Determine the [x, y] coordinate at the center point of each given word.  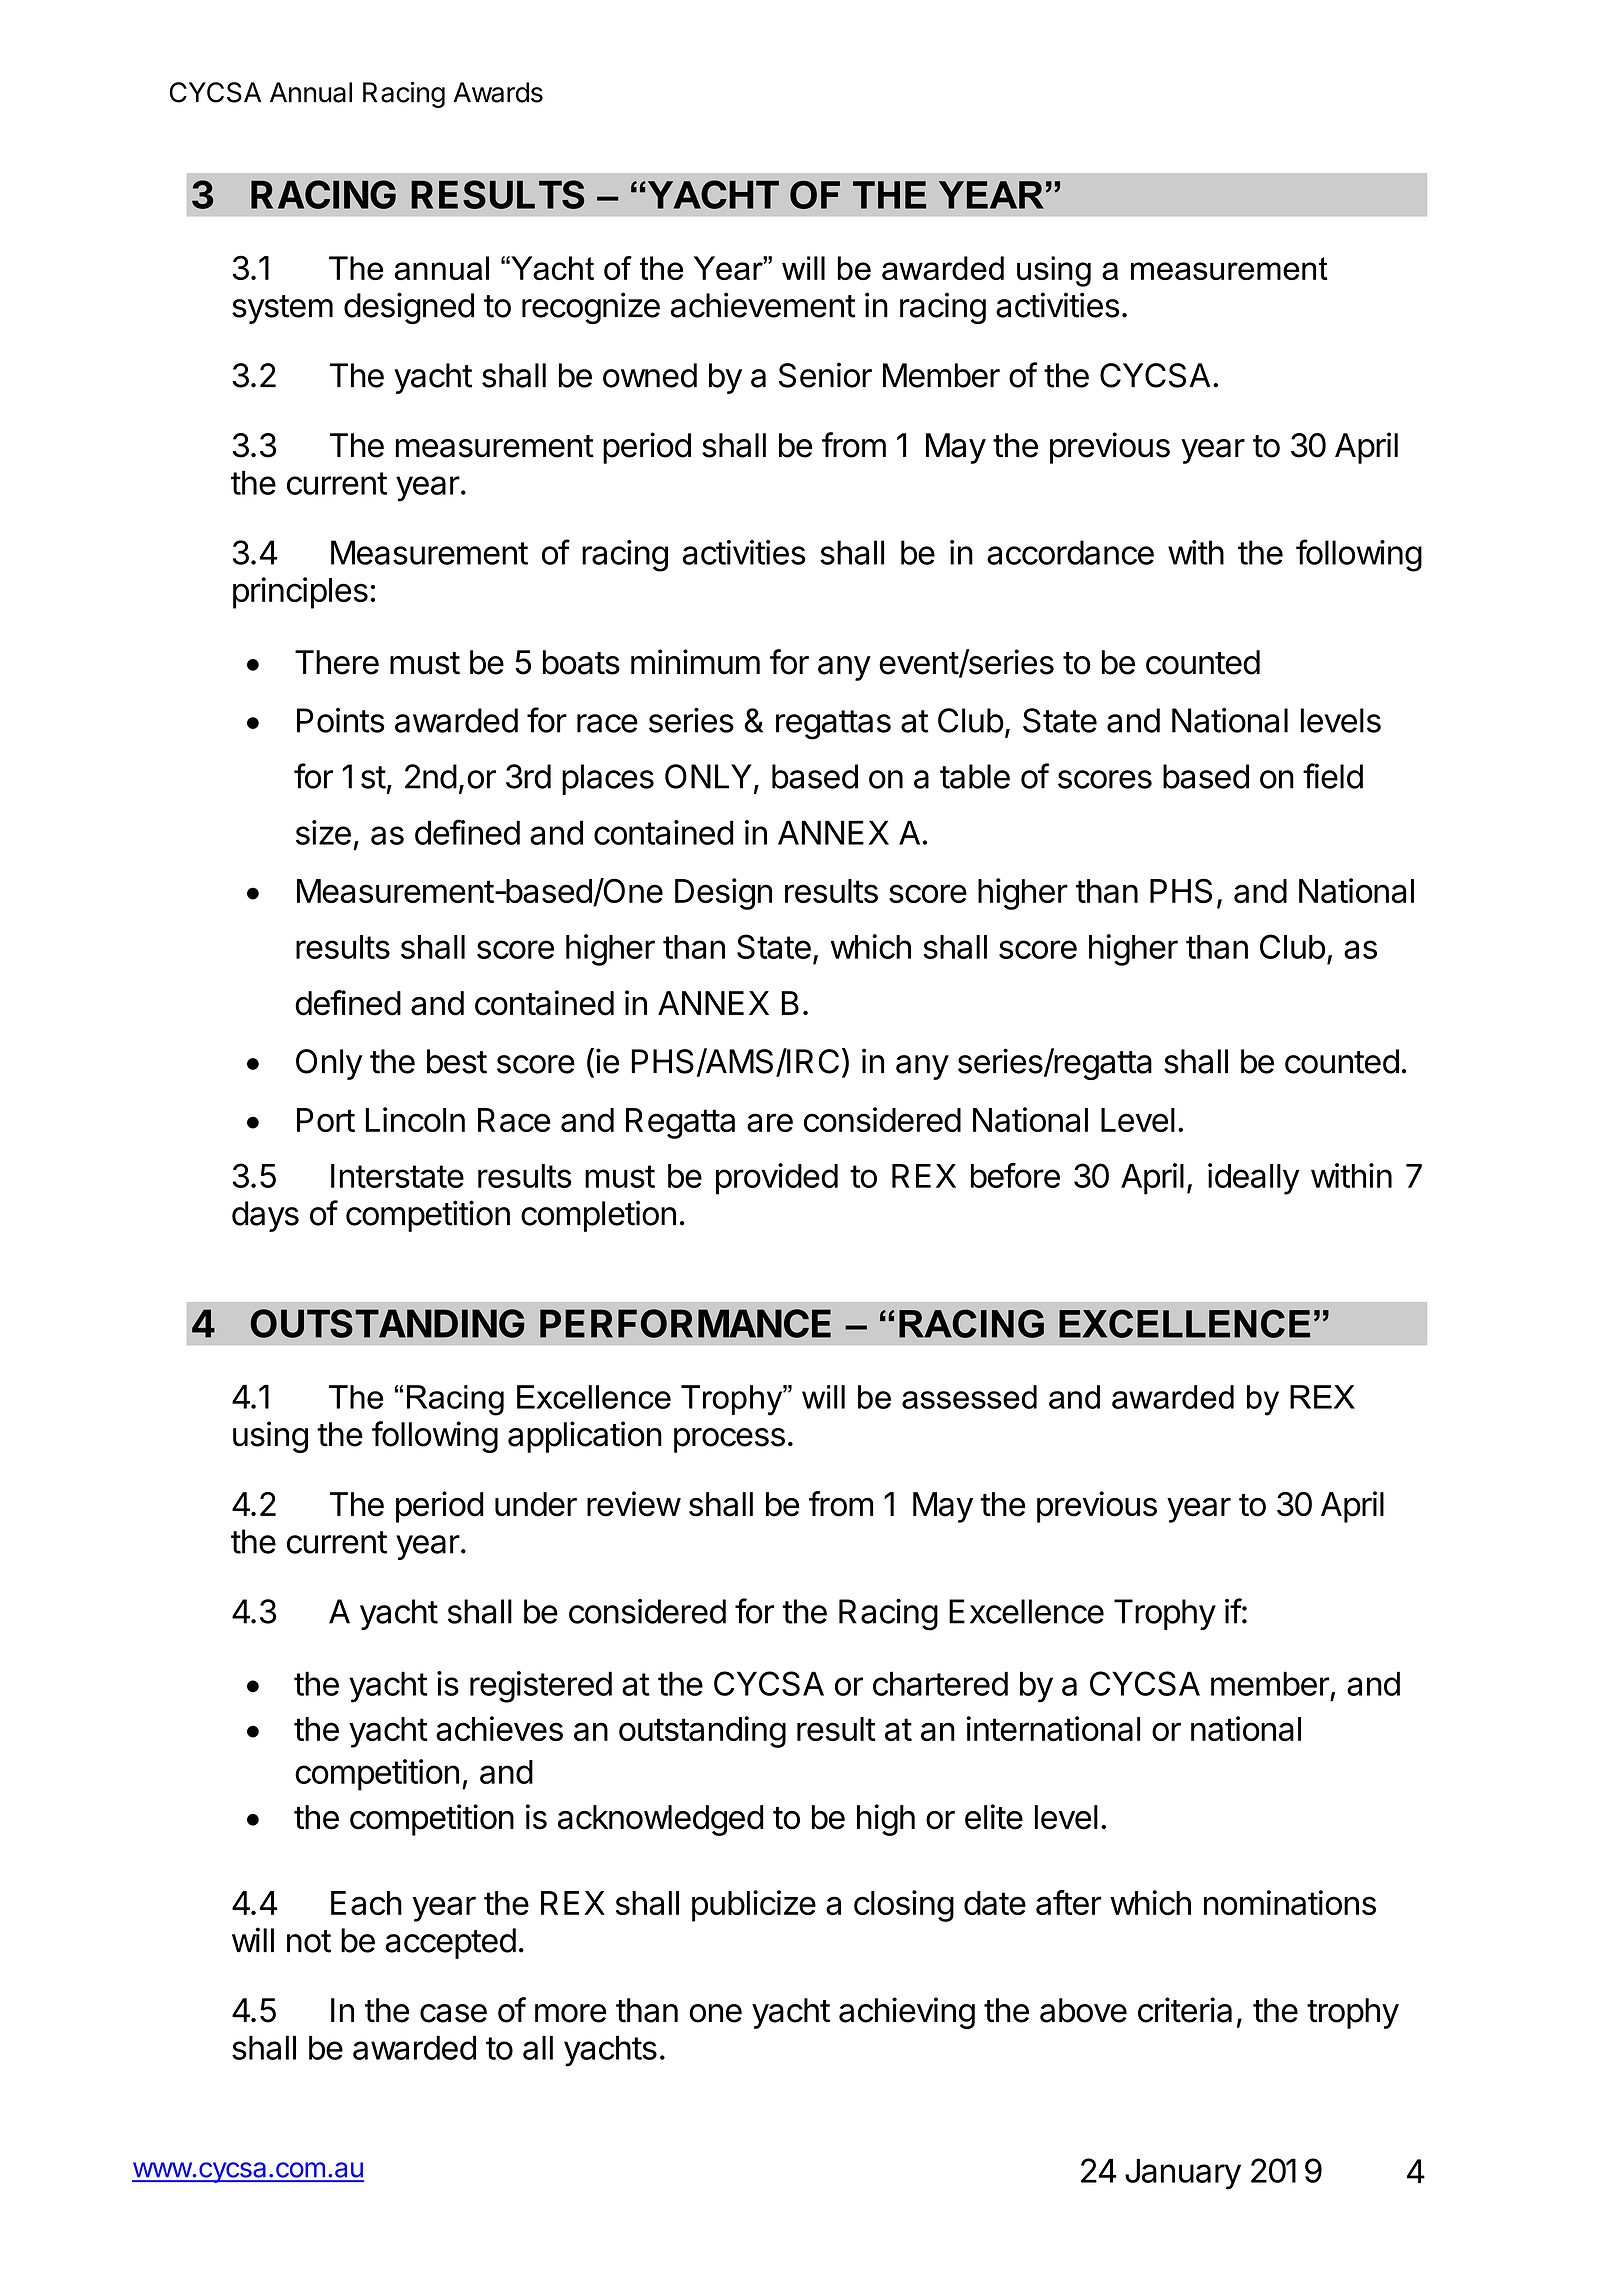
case [453, 2013]
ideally [1254, 1179]
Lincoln [415, 1119]
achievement [763, 305]
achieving [907, 2013]
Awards [498, 92]
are [770, 1122]
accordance [1070, 552]
